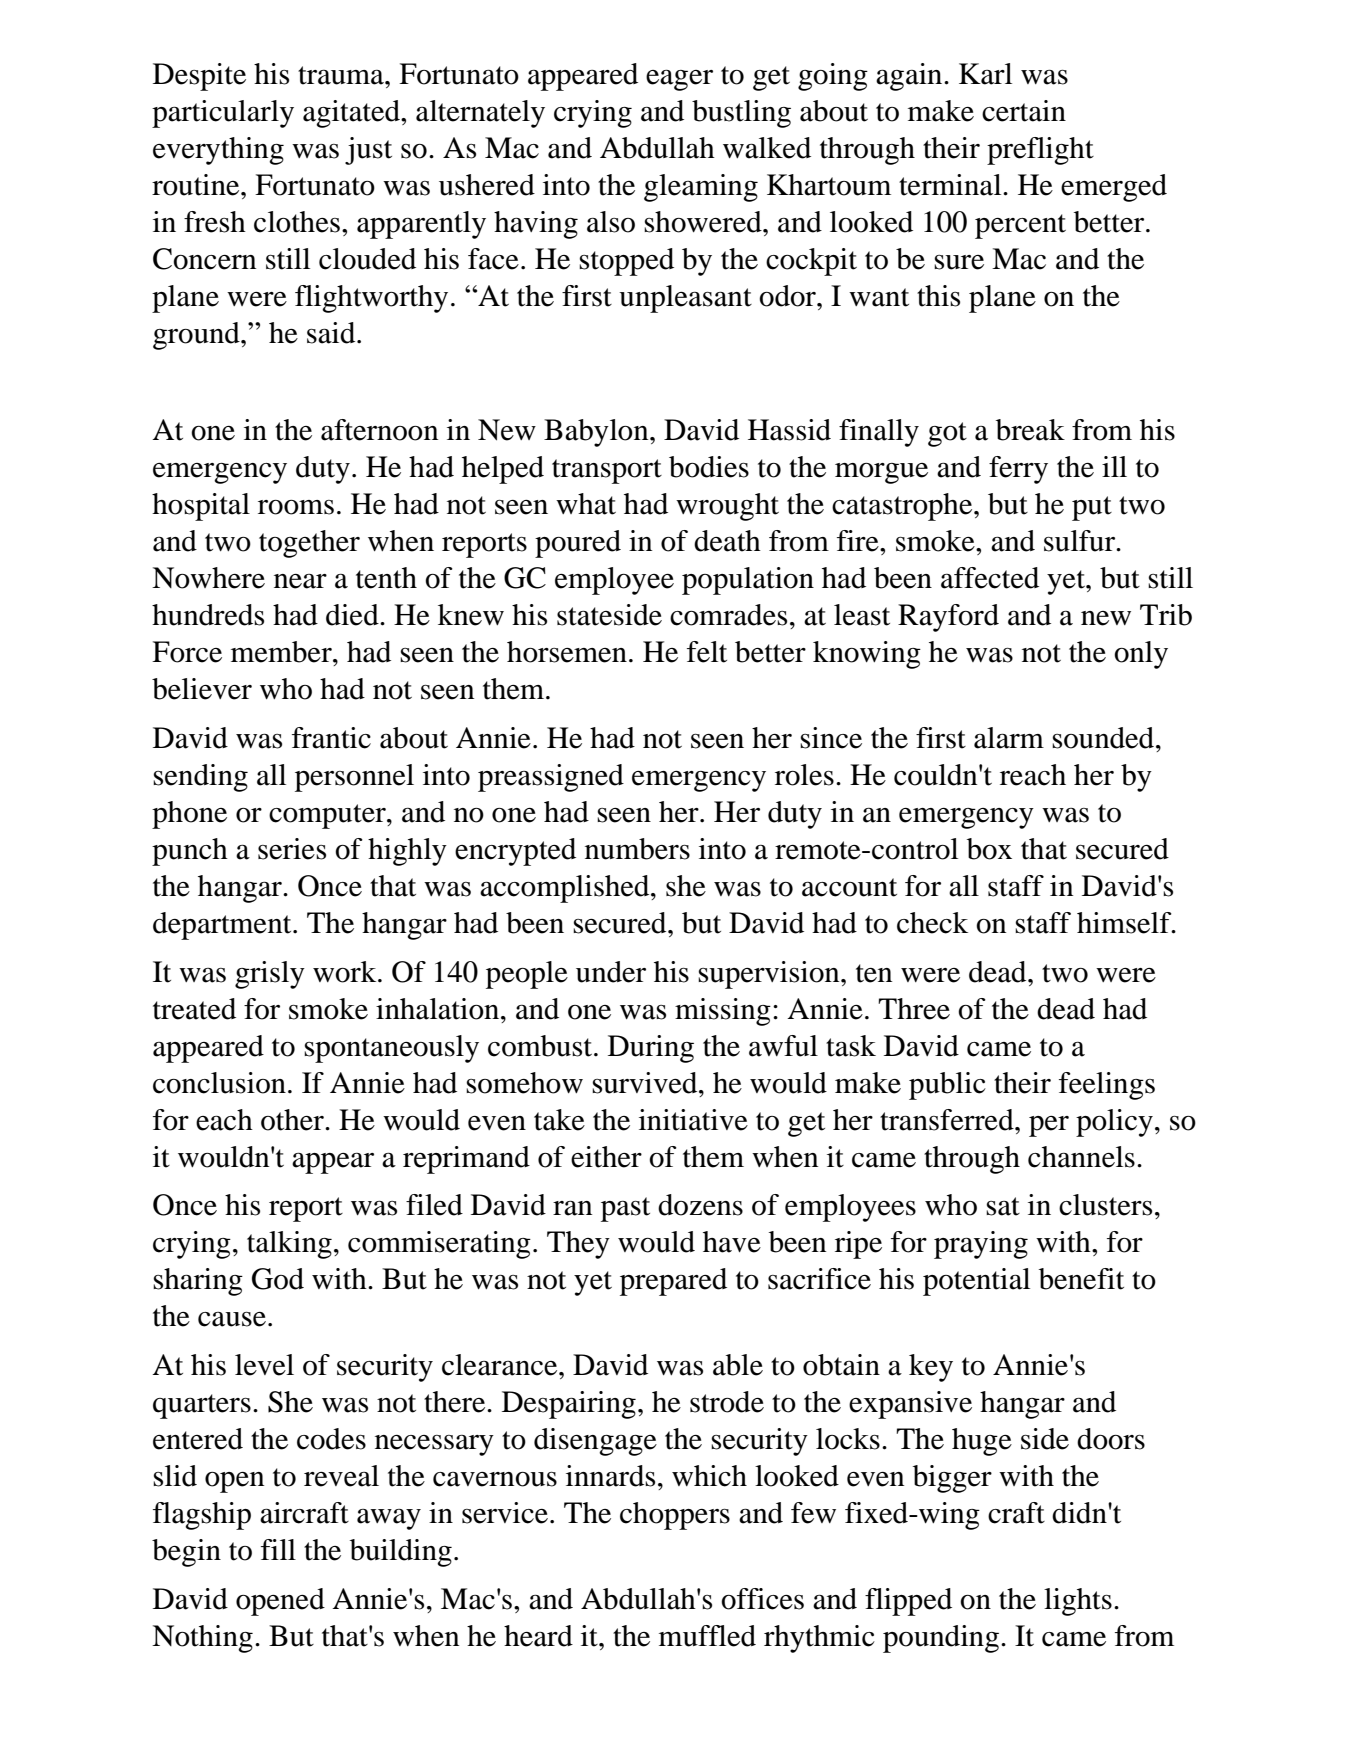 The width and height of the page is (1349, 1745). I want to click on lights, so click(1078, 1602).
